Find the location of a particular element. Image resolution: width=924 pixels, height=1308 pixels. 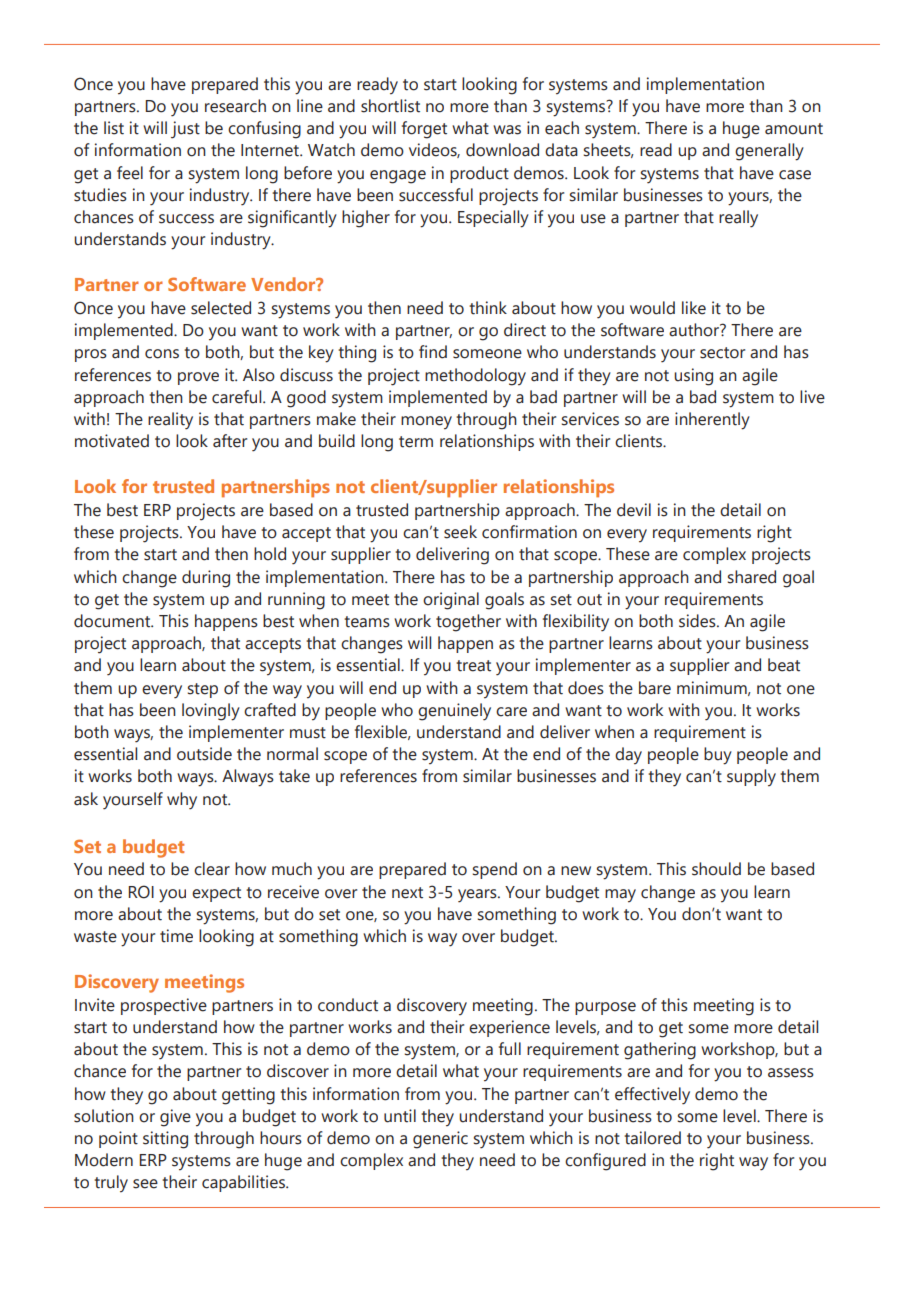

generic is located at coordinates (440, 1140).
